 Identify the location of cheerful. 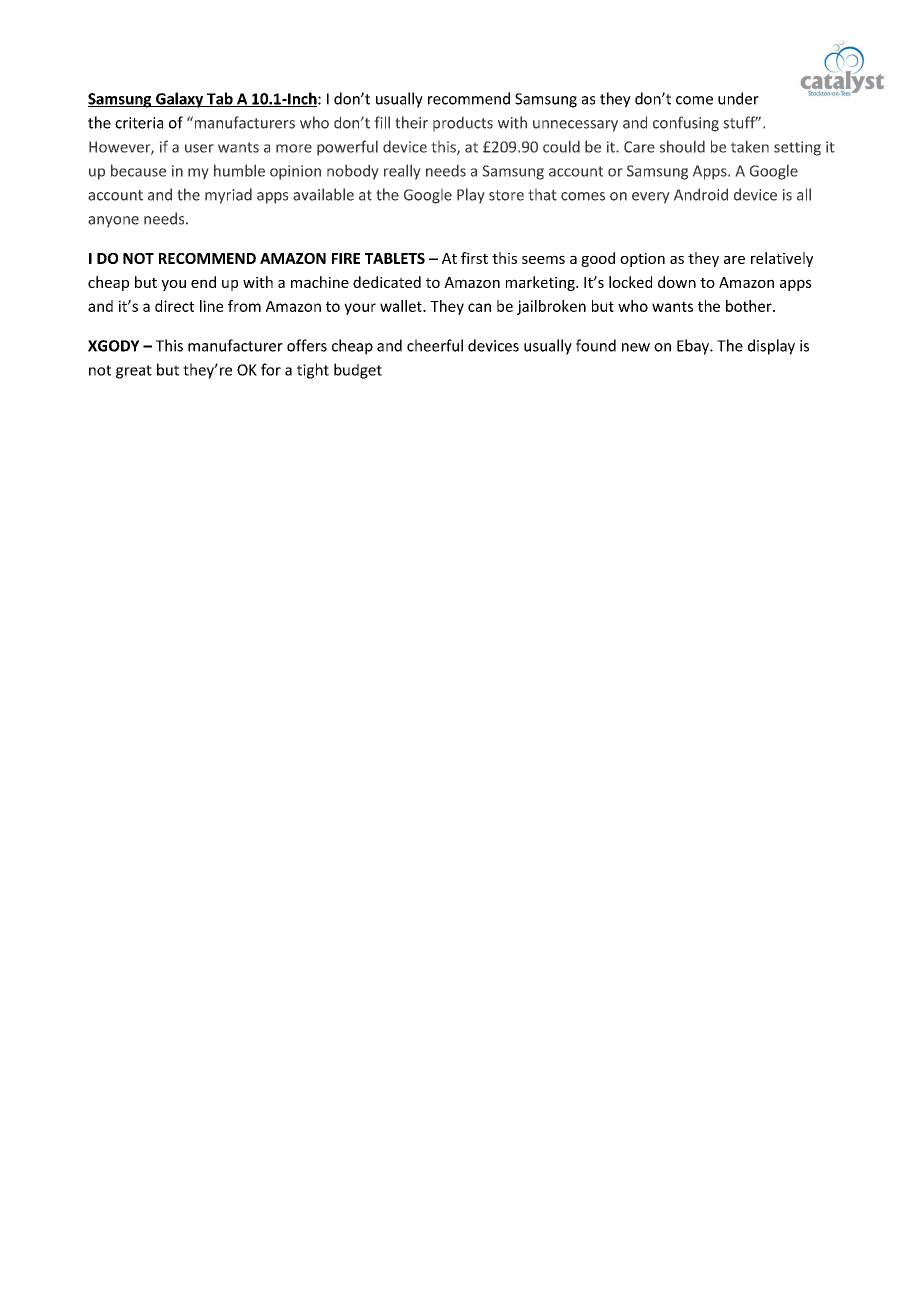
(435, 345).
